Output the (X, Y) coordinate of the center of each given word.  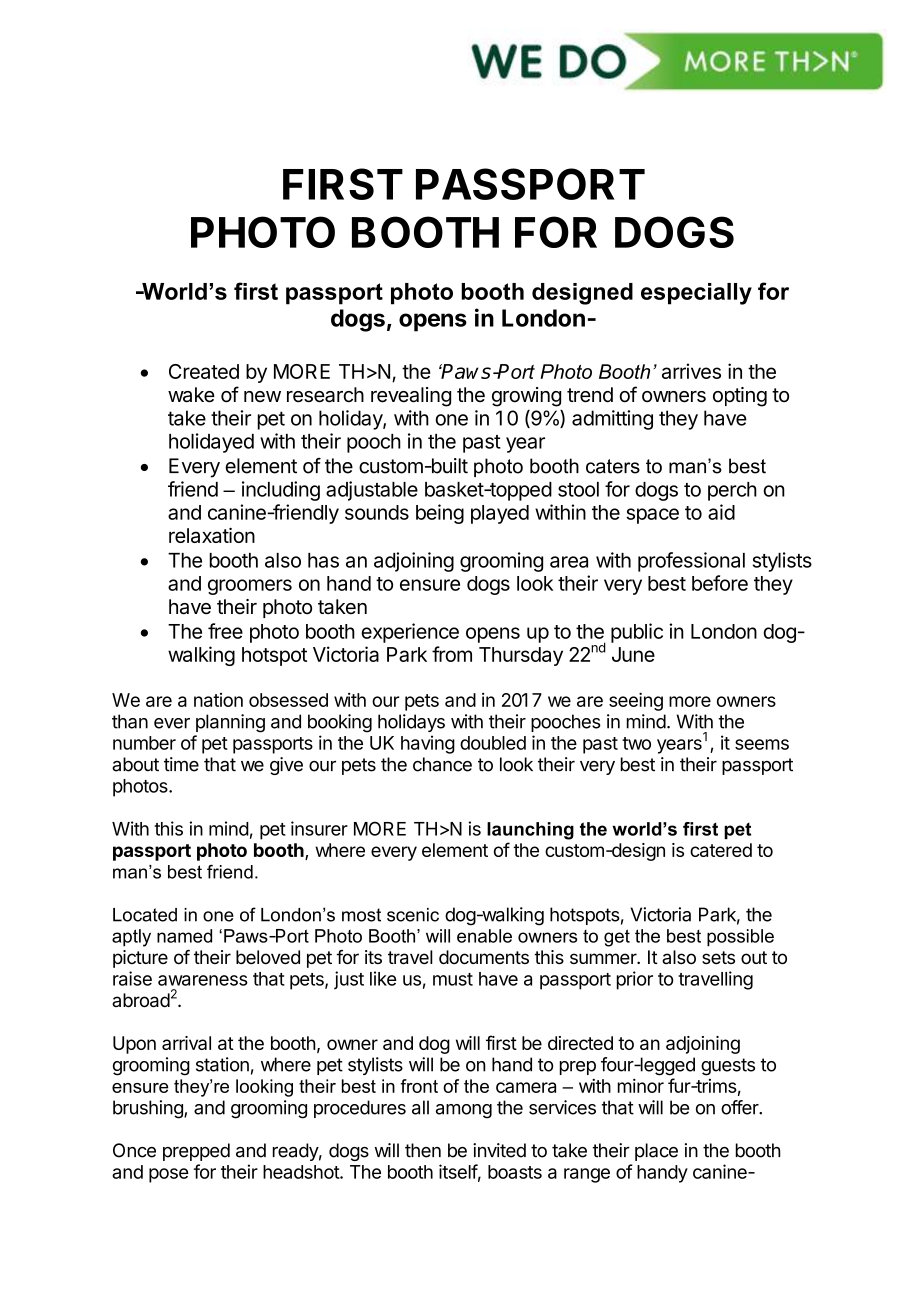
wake (191, 395)
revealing (411, 397)
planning (230, 723)
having (428, 744)
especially (696, 294)
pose (169, 1175)
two (636, 743)
